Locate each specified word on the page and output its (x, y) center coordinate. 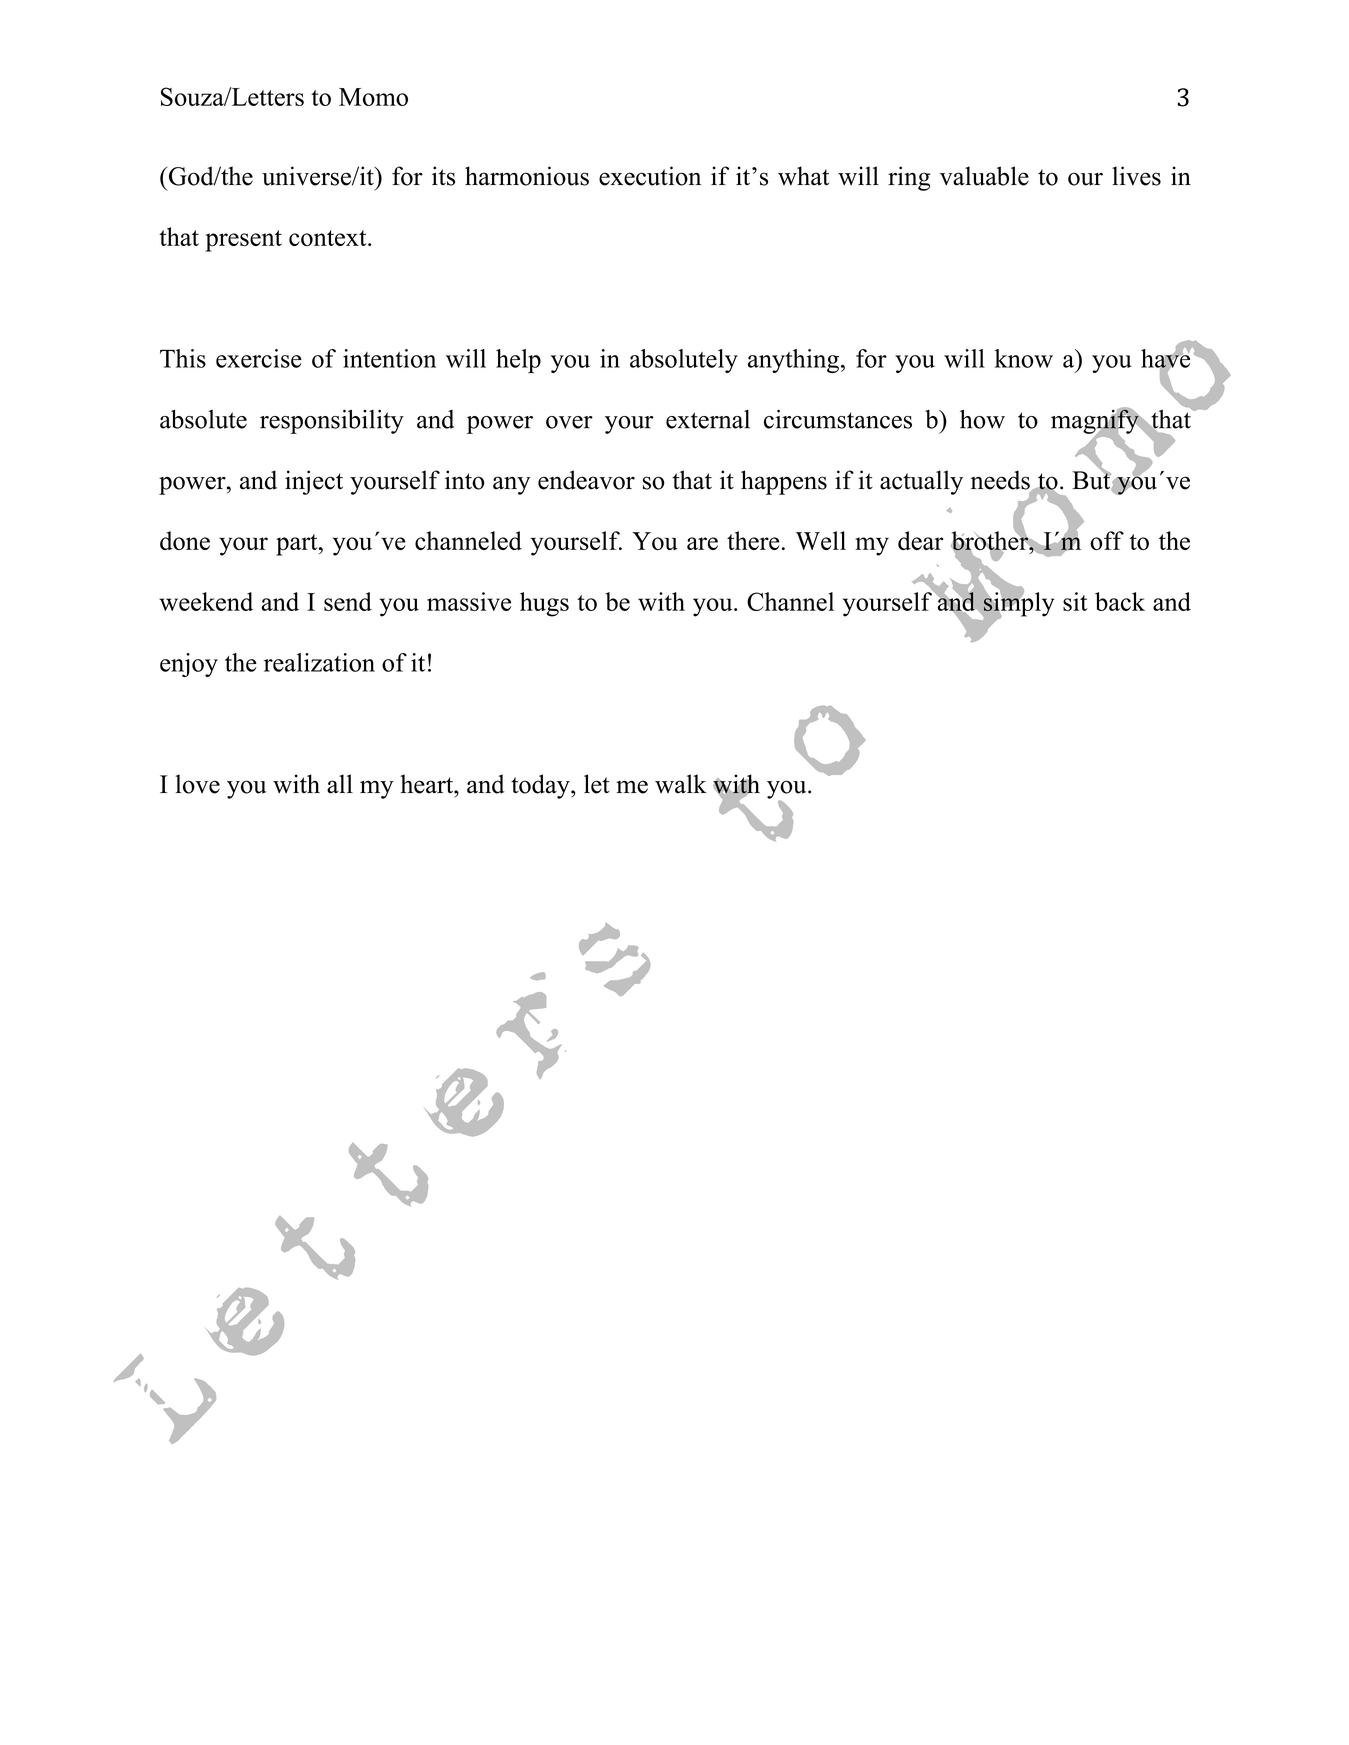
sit (1075, 601)
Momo (373, 97)
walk (681, 784)
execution (650, 176)
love (197, 784)
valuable (984, 176)
